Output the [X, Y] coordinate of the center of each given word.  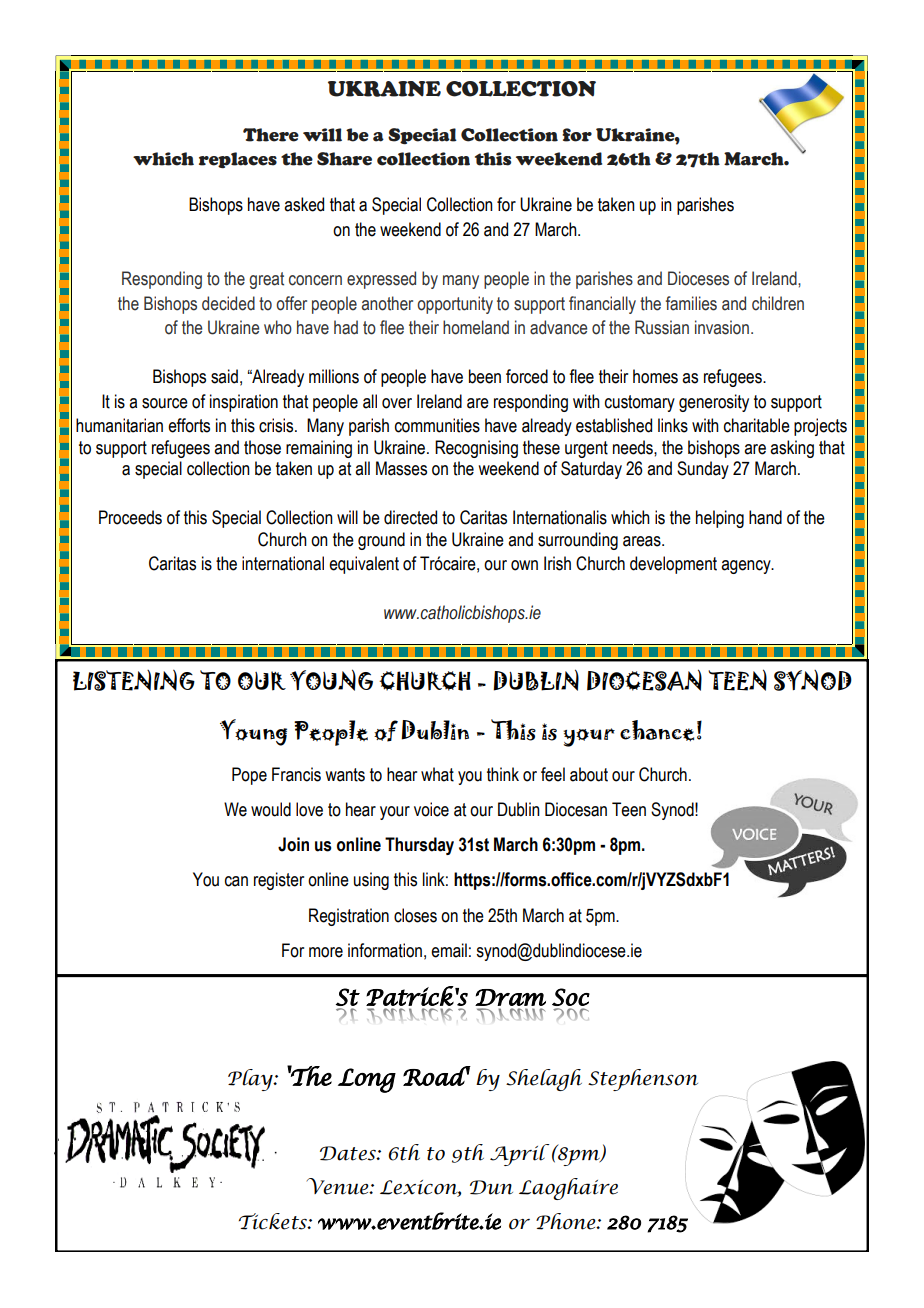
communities [437, 425]
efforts [189, 425]
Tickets [274, 1221]
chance [657, 730]
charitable [757, 425]
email [449, 950]
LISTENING [134, 680]
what [437, 774]
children [778, 303]
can [236, 881]
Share [344, 159]
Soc [571, 997]
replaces [238, 160]
